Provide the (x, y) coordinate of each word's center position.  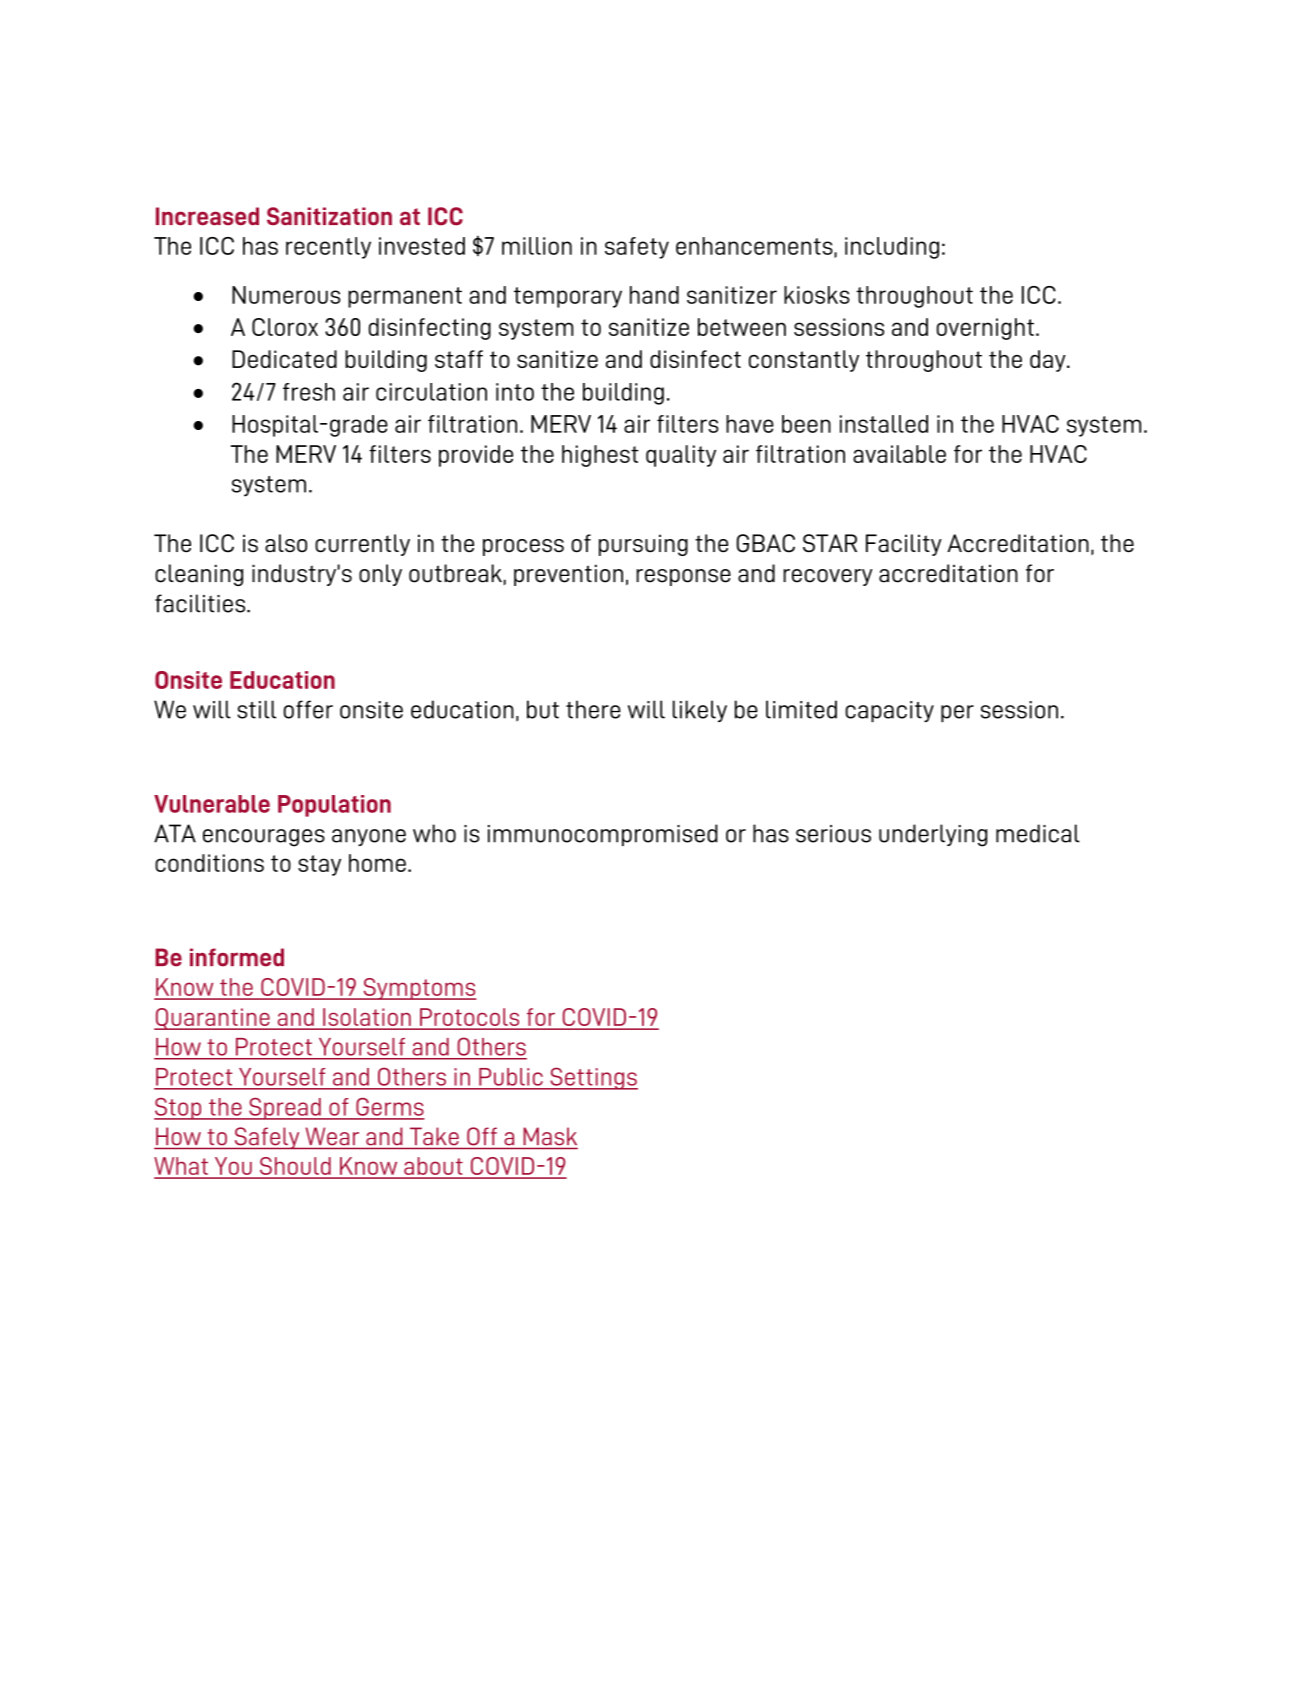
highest (600, 456)
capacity (889, 711)
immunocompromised (603, 835)
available (899, 454)
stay (319, 865)
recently (328, 248)
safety (637, 248)
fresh (309, 392)
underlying (933, 835)
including (892, 248)
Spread (285, 1109)
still (256, 709)
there (593, 709)
